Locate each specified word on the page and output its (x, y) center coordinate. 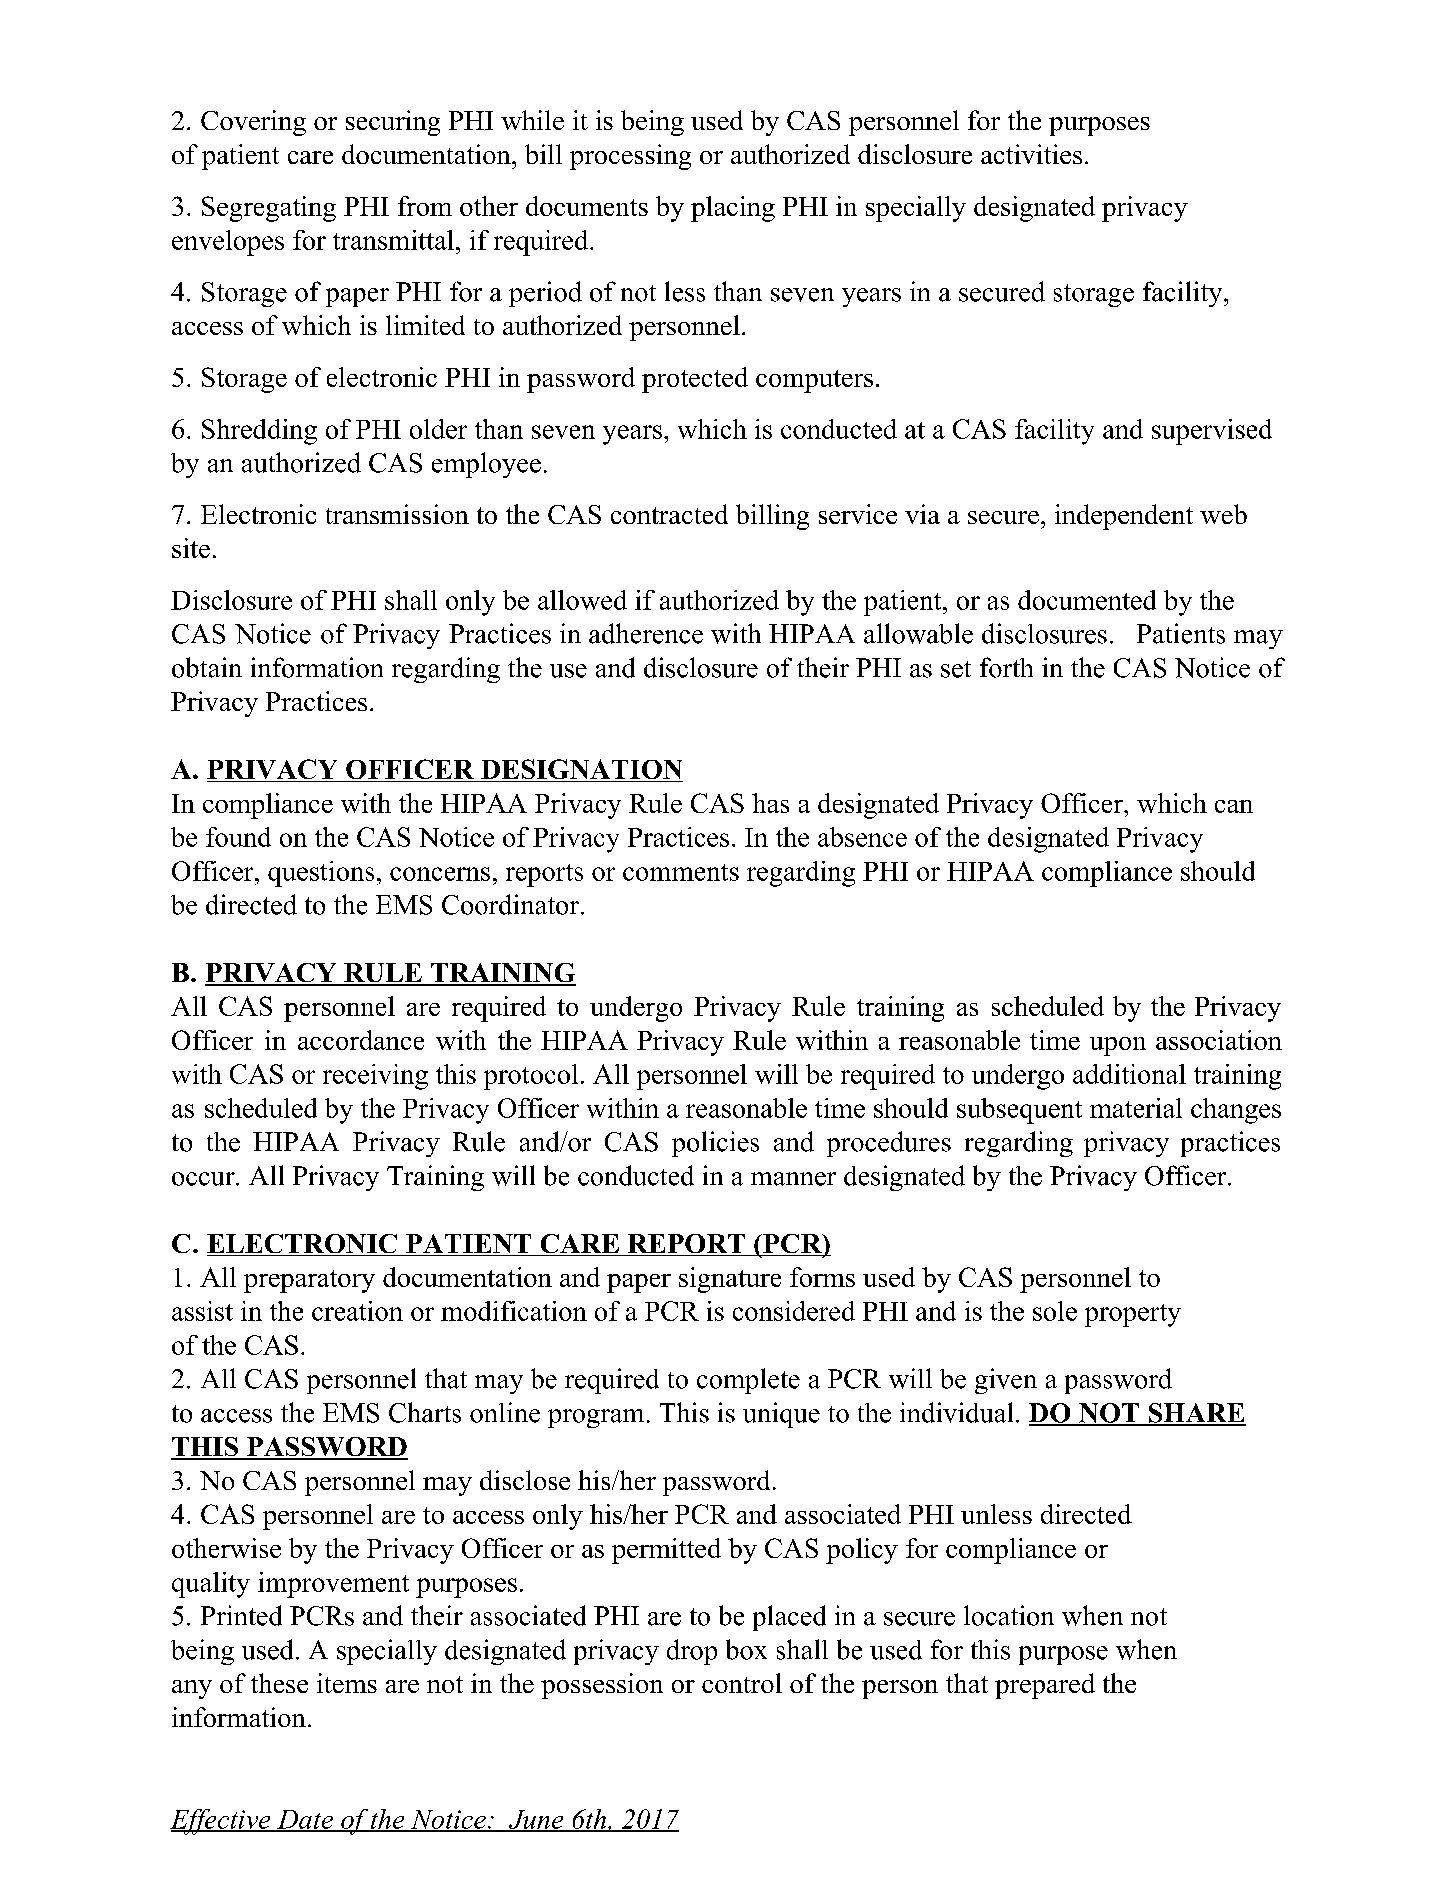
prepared (1045, 1686)
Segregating (269, 209)
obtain (207, 667)
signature (730, 1280)
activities (1031, 154)
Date (304, 1820)
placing (733, 209)
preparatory (309, 1281)
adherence (646, 633)
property (1133, 1315)
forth (1006, 667)
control (742, 1683)
